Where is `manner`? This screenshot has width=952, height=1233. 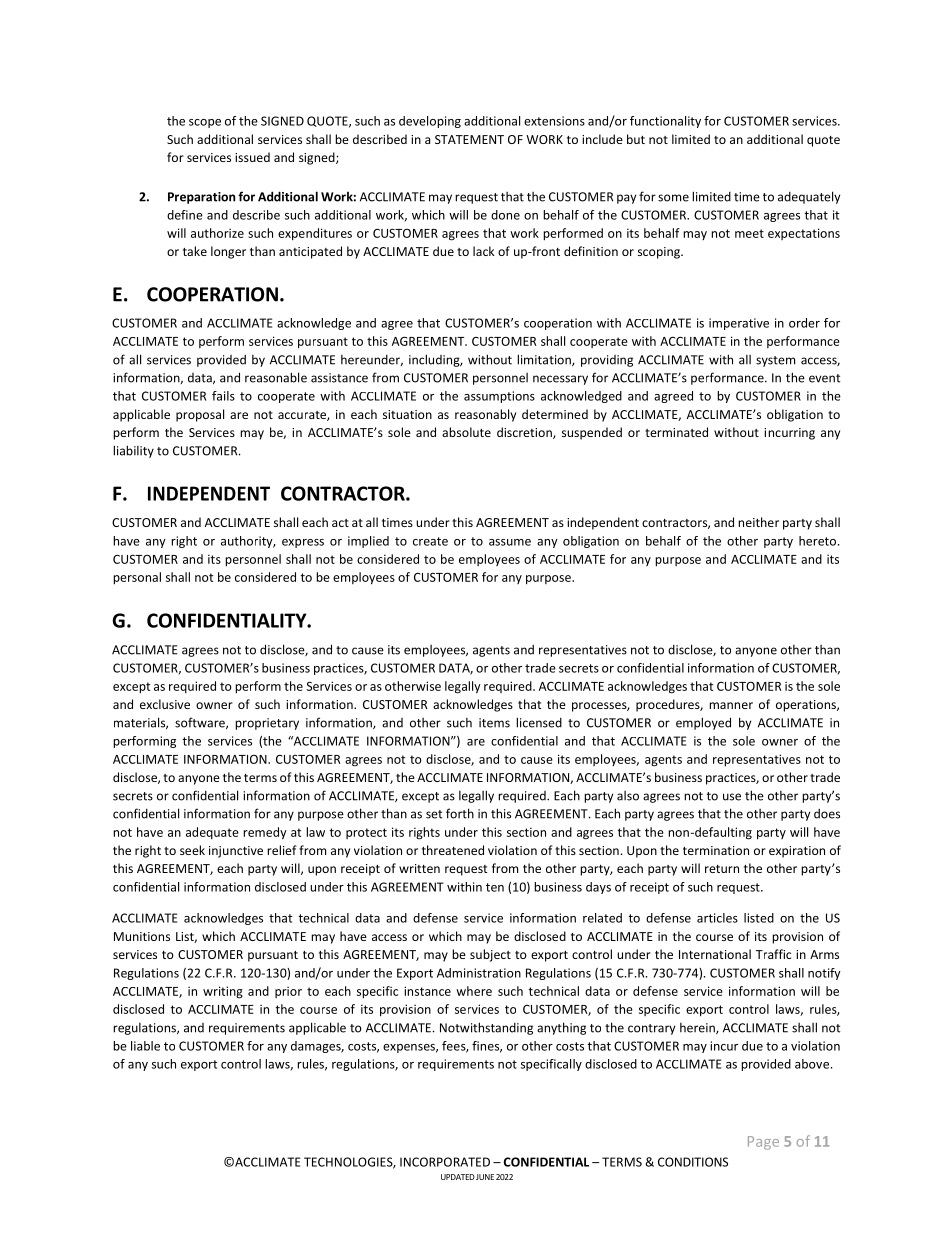 manner is located at coordinates (731, 705).
